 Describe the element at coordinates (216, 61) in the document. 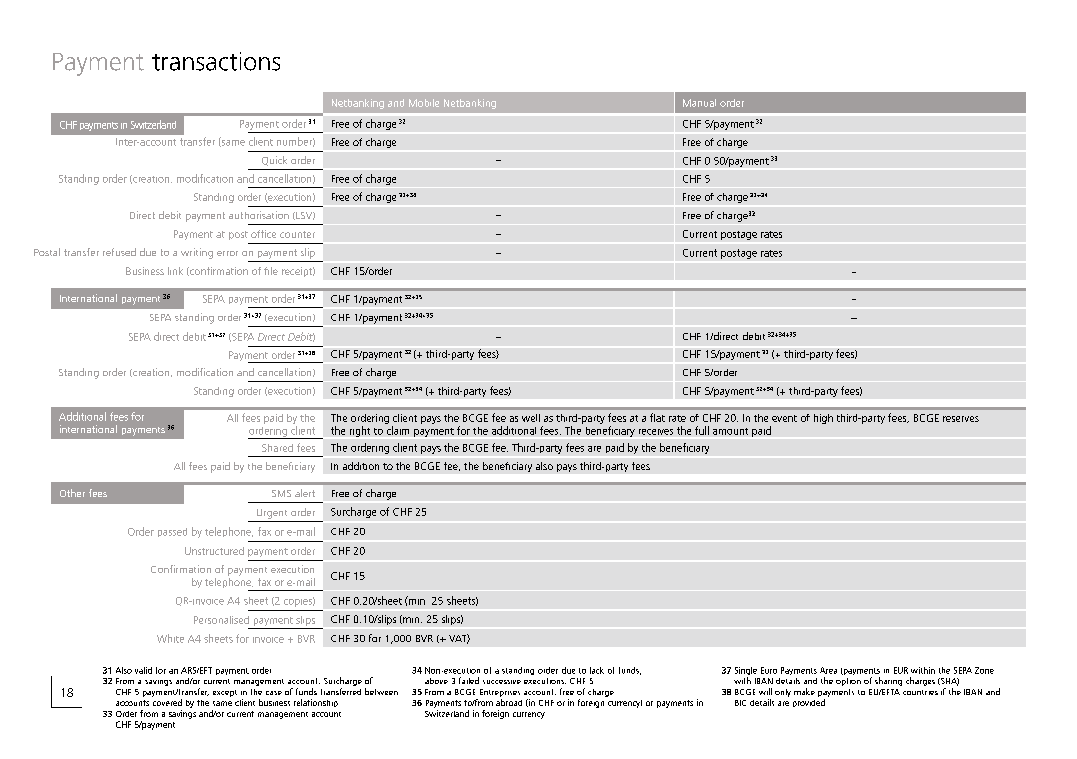

I see `transactions` at that location.
